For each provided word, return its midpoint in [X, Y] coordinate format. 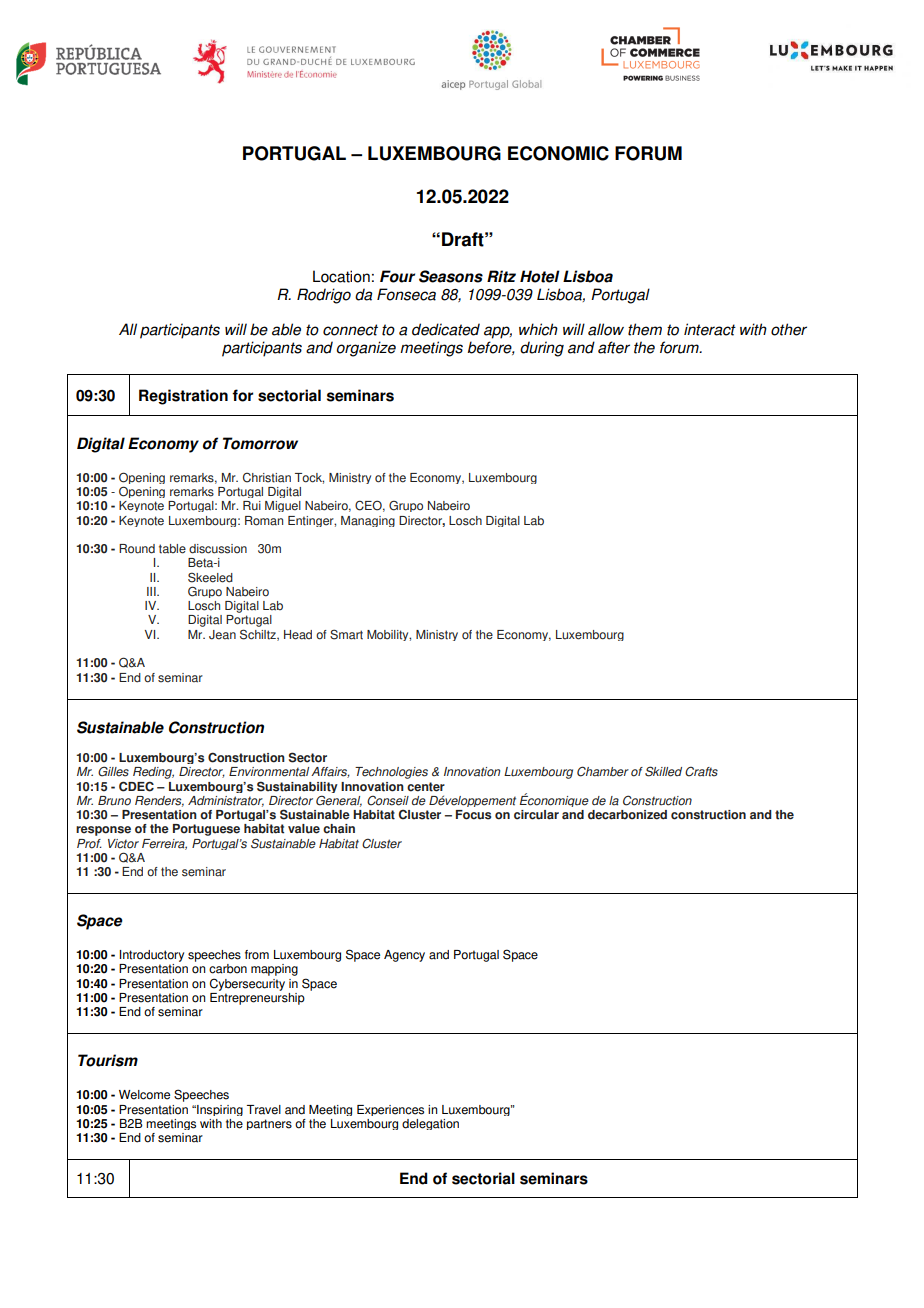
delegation [430, 1124]
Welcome [144, 1095]
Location [341, 276]
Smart [346, 634]
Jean [222, 635]
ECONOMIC [558, 153]
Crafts [701, 771]
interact [710, 329]
